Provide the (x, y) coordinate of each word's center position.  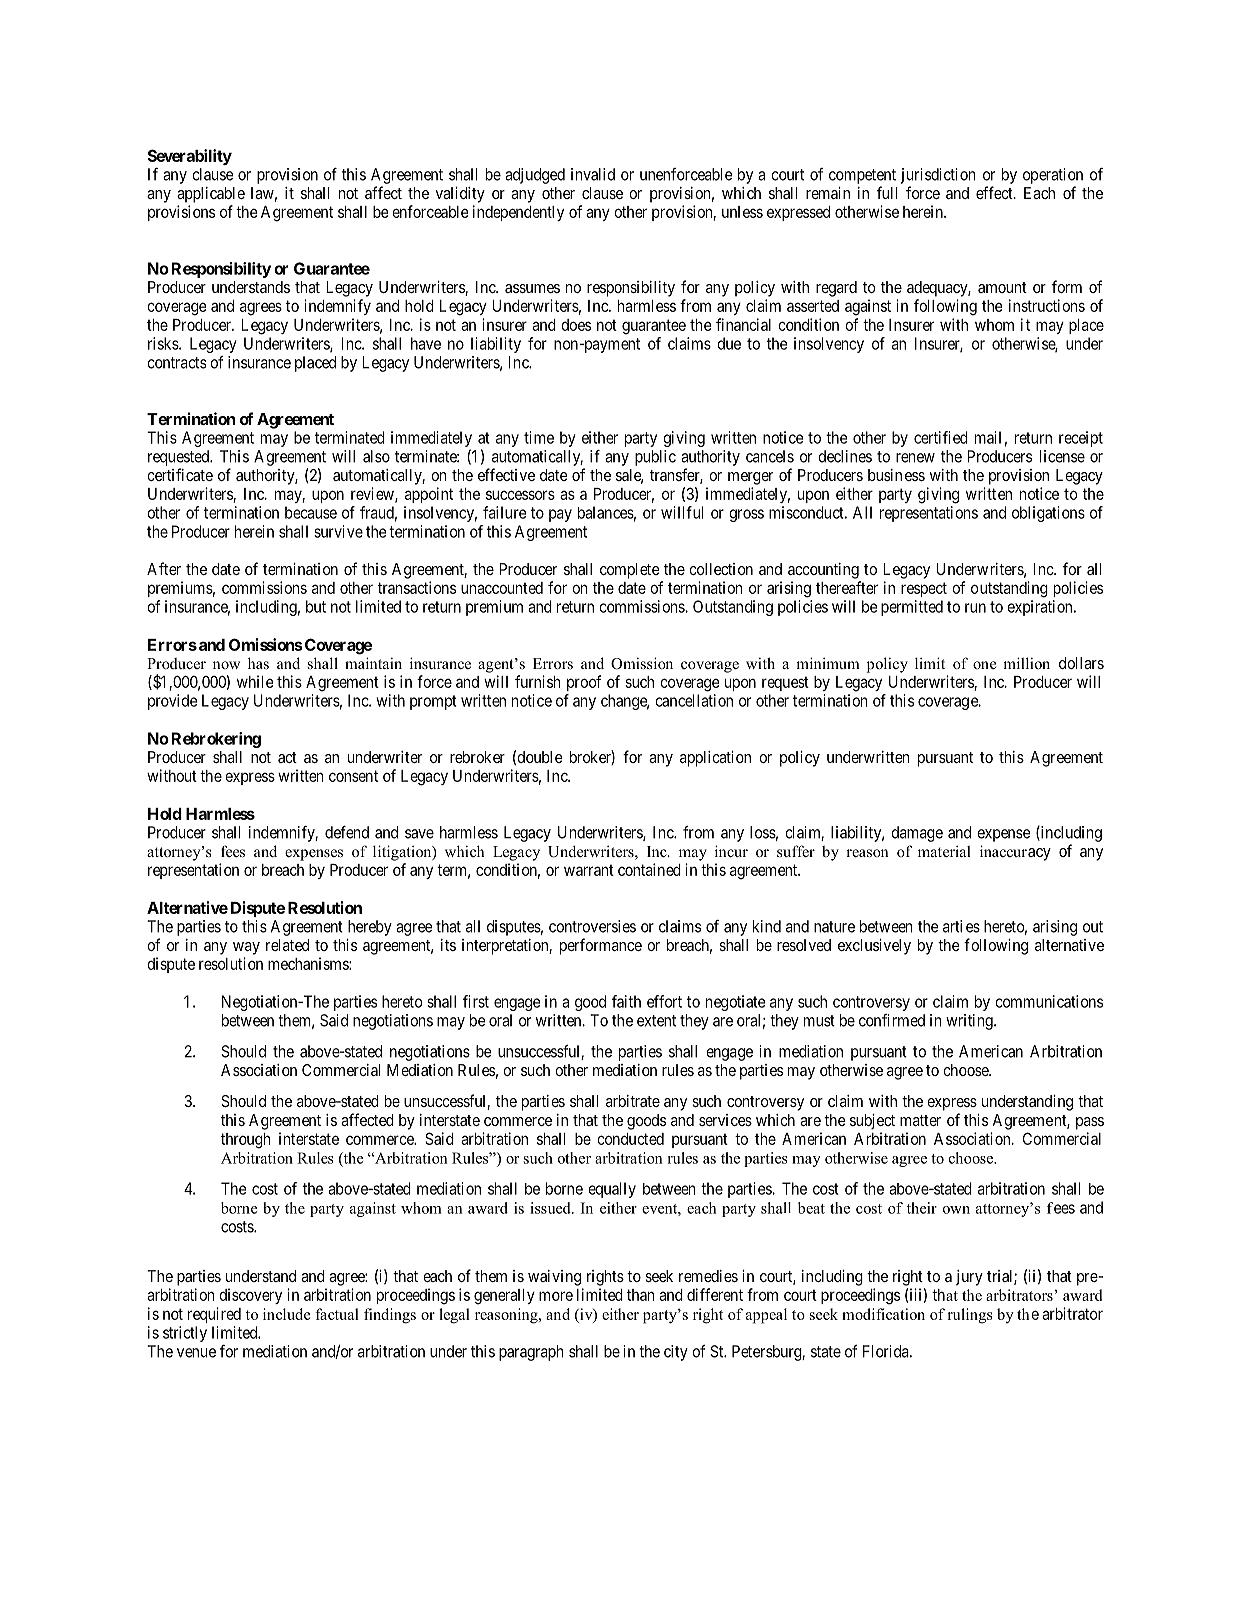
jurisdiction (938, 176)
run (975, 608)
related (287, 945)
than (641, 1295)
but (316, 606)
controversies (592, 926)
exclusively (874, 947)
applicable (211, 195)
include (286, 1314)
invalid (593, 174)
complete (630, 571)
